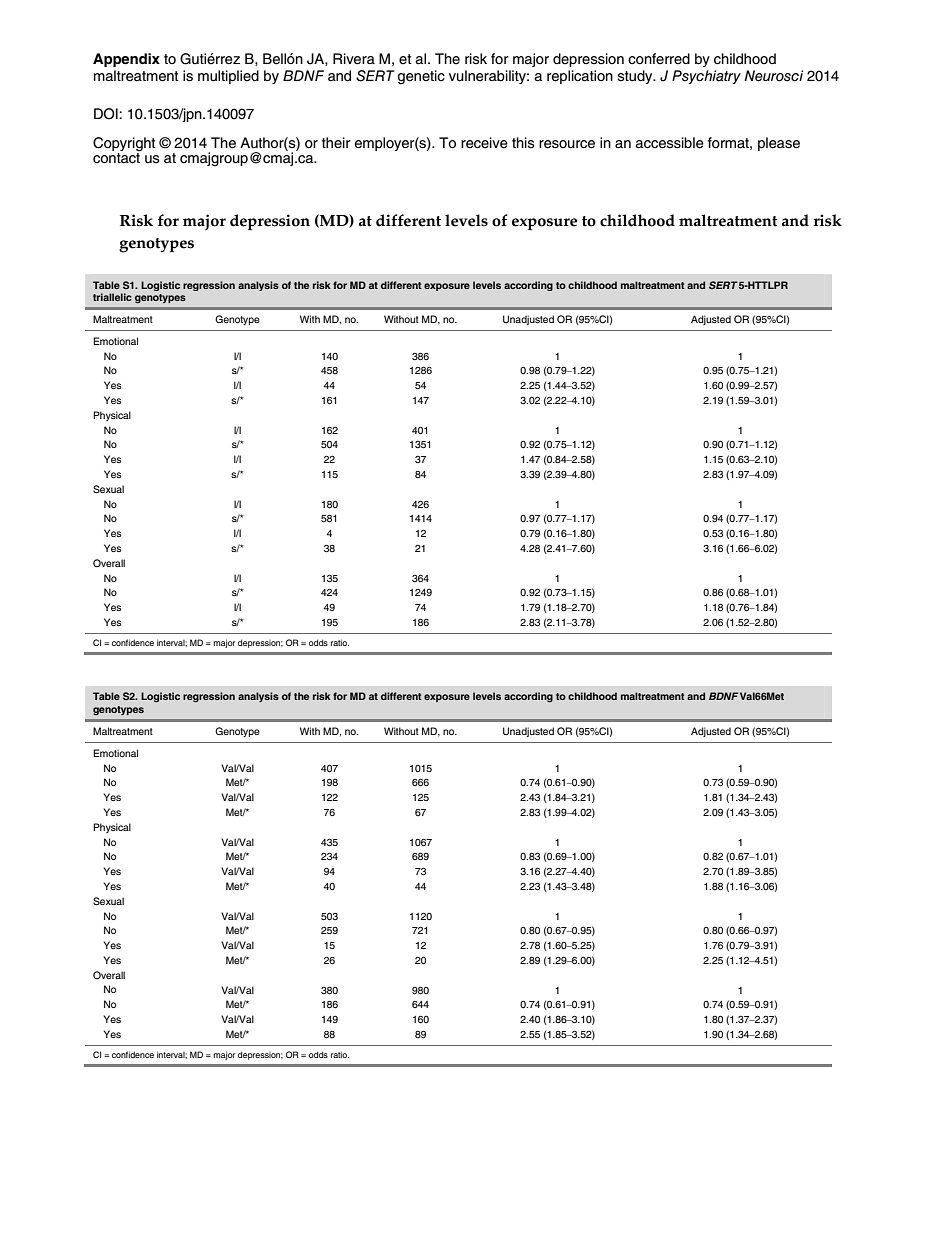 The image size is (952, 1233). What do you see at coordinates (669, 143) in the document?
I see `accessible` at bounding box center [669, 143].
